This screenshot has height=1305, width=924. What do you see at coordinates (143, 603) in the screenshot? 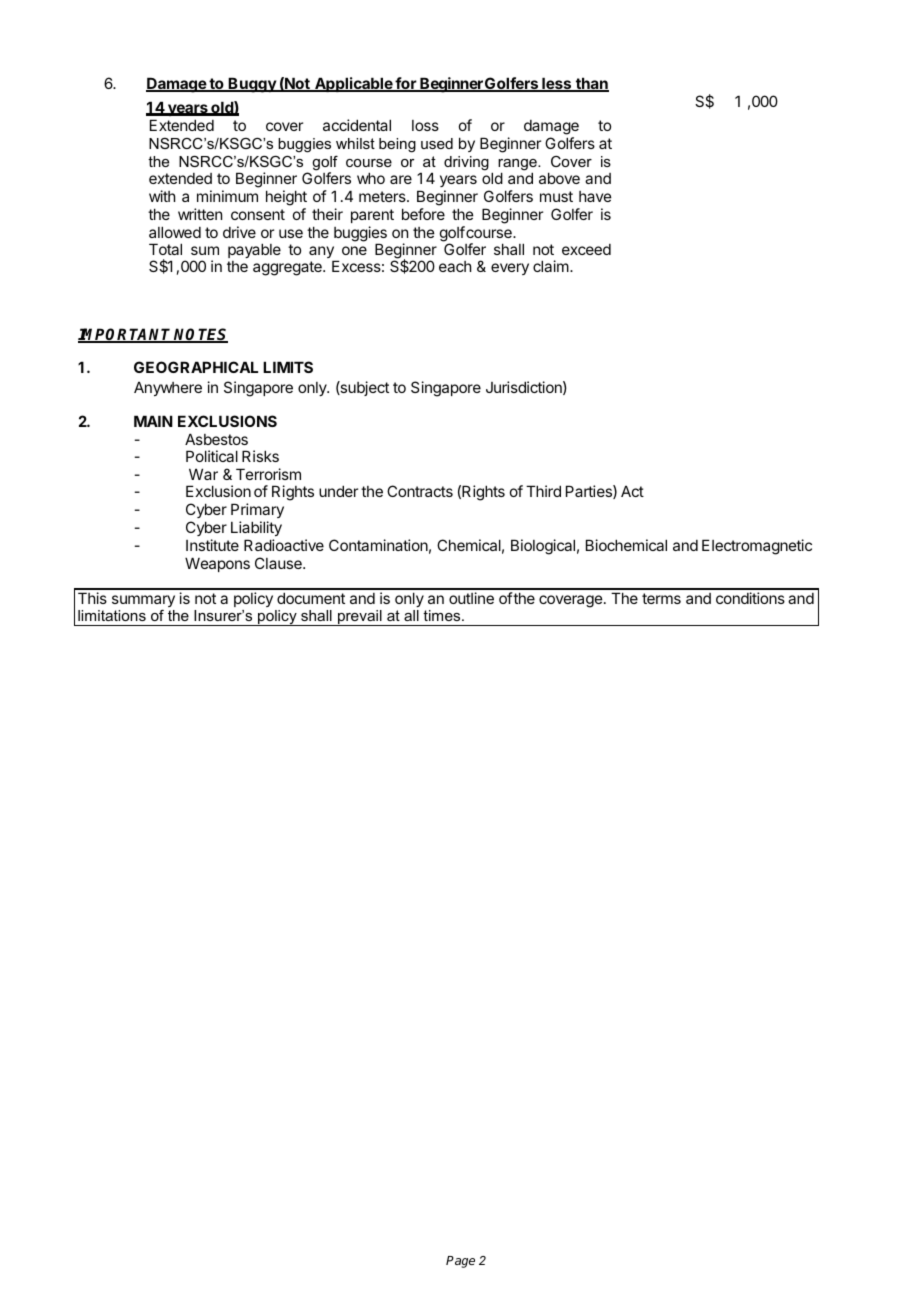
I see `summary` at bounding box center [143, 603].
